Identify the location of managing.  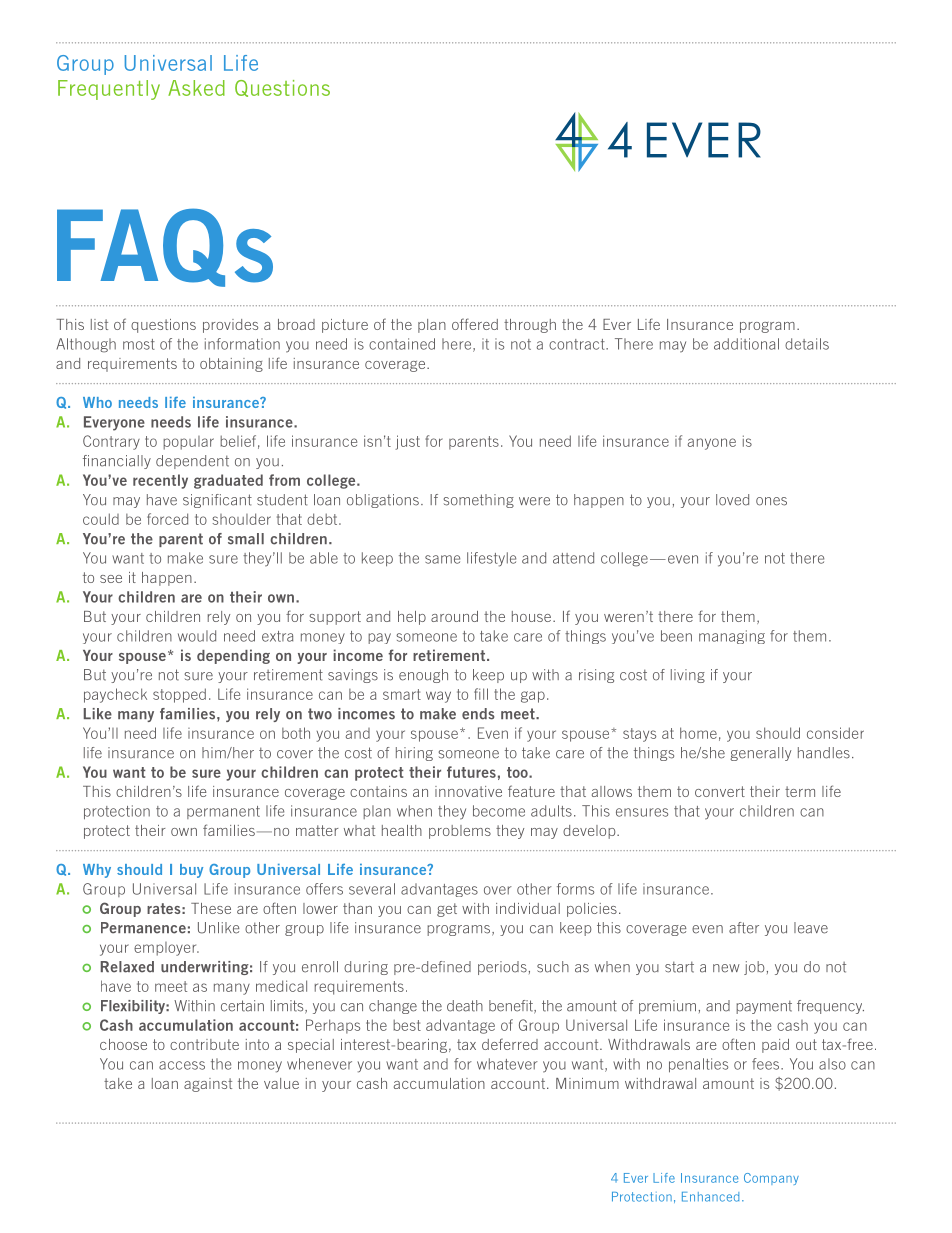
(732, 637).
